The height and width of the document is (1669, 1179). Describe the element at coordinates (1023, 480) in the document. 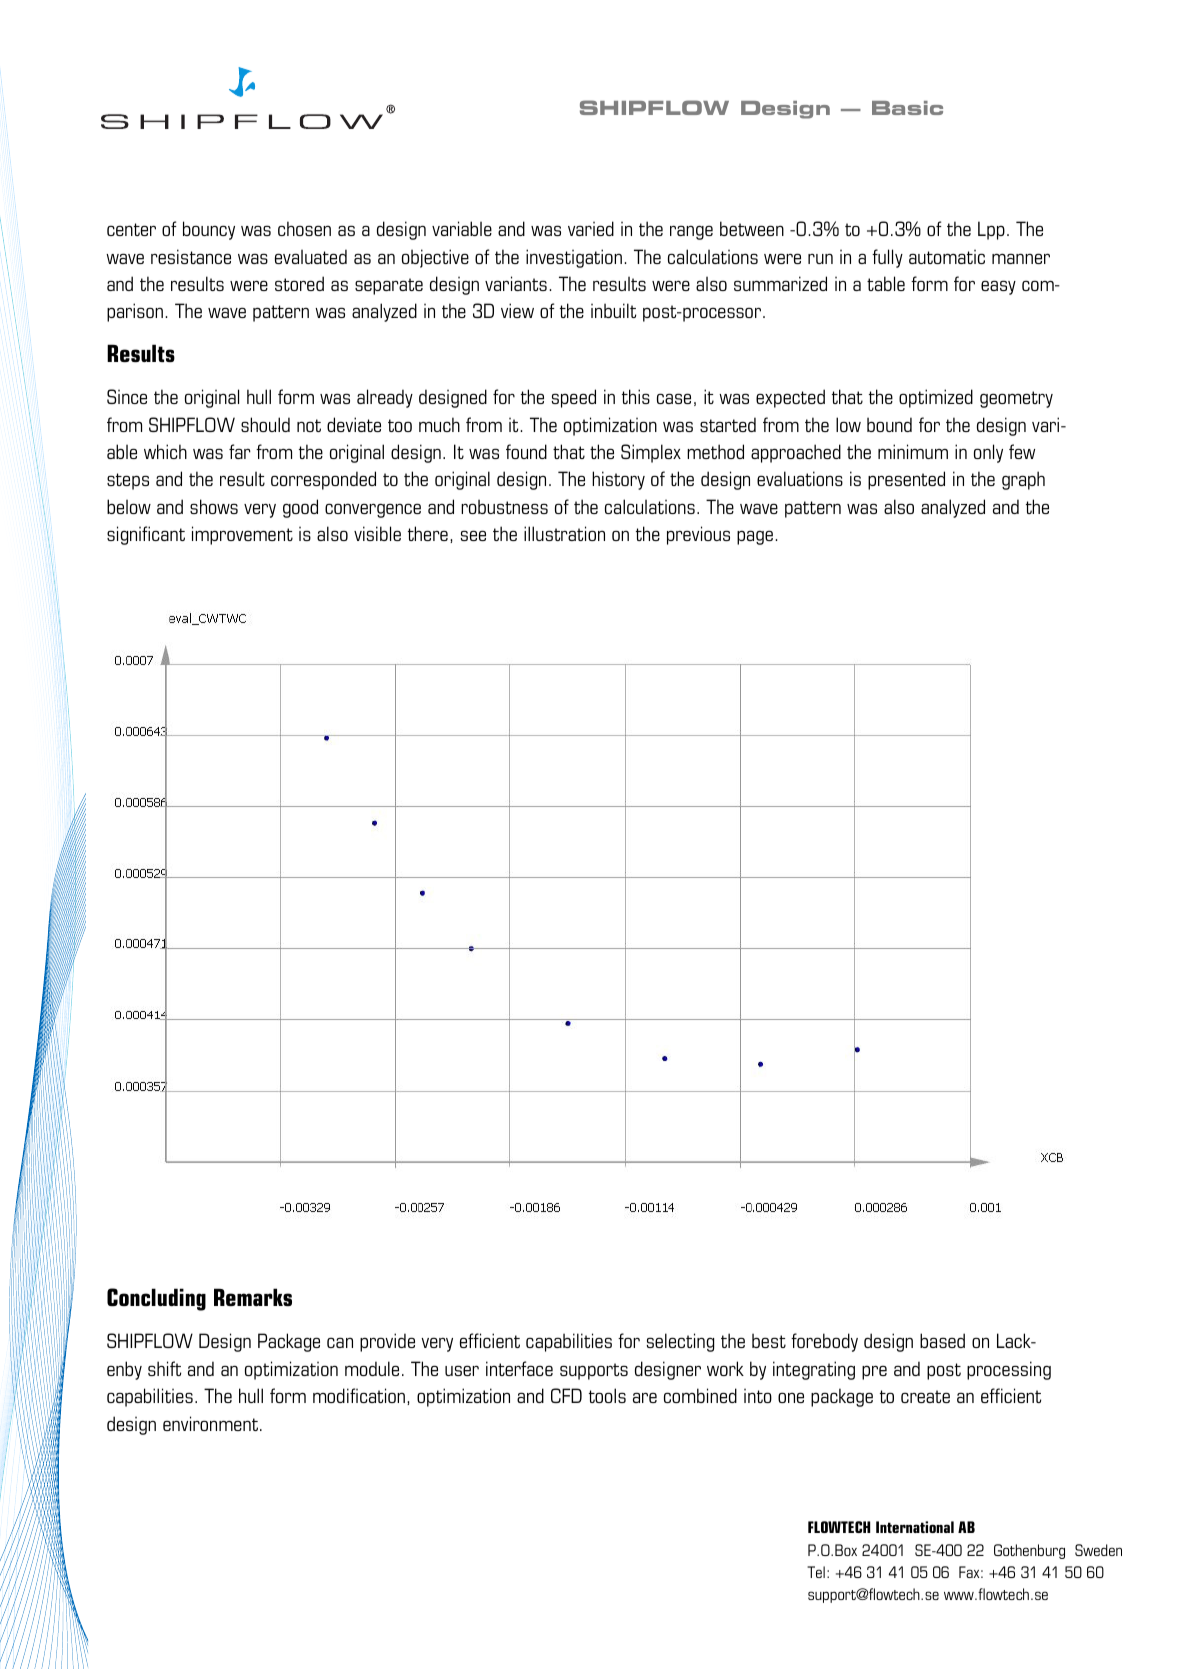

I see `graph` at that location.
